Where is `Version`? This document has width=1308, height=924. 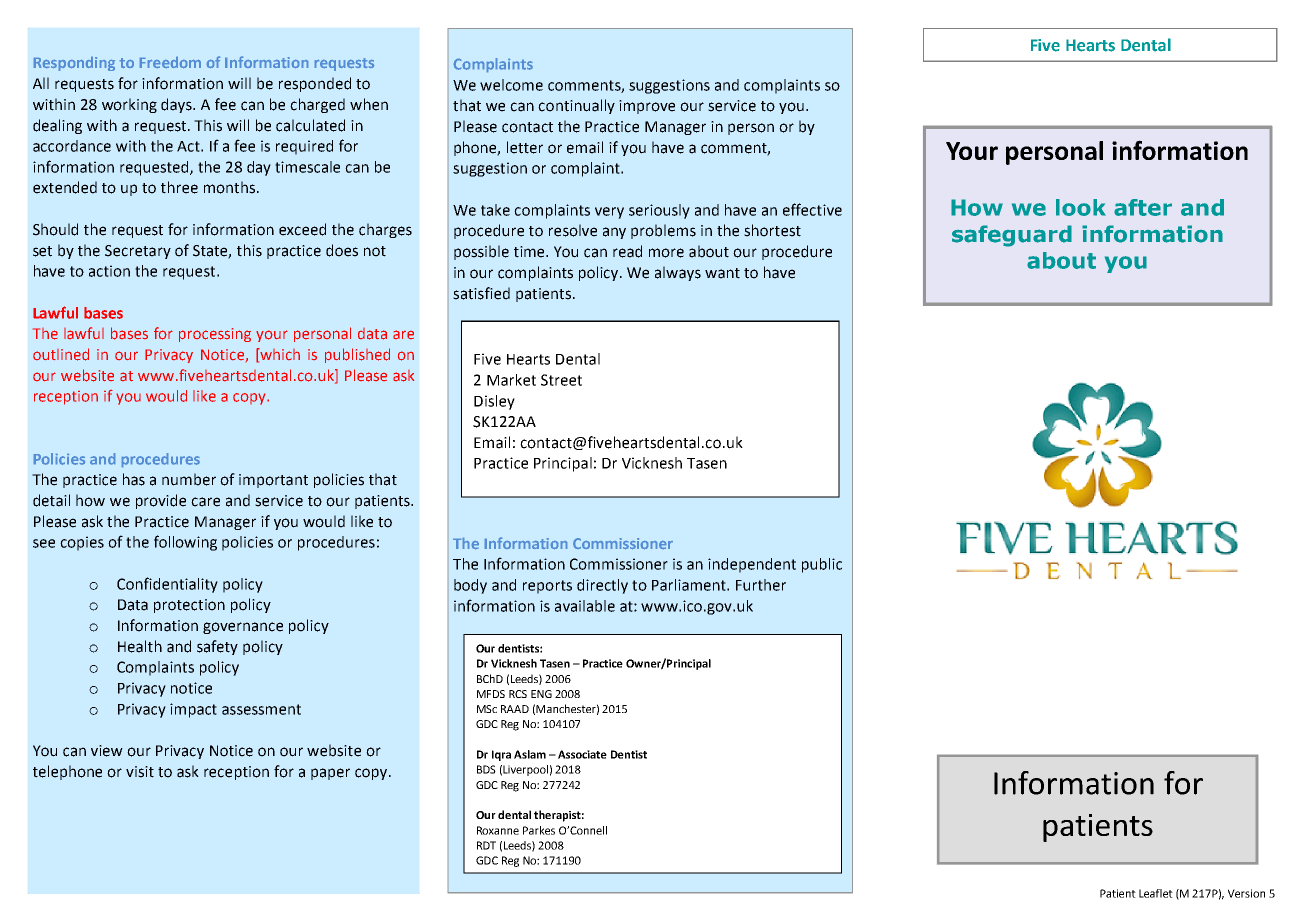
Version is located at coordinates (1246, 893).
